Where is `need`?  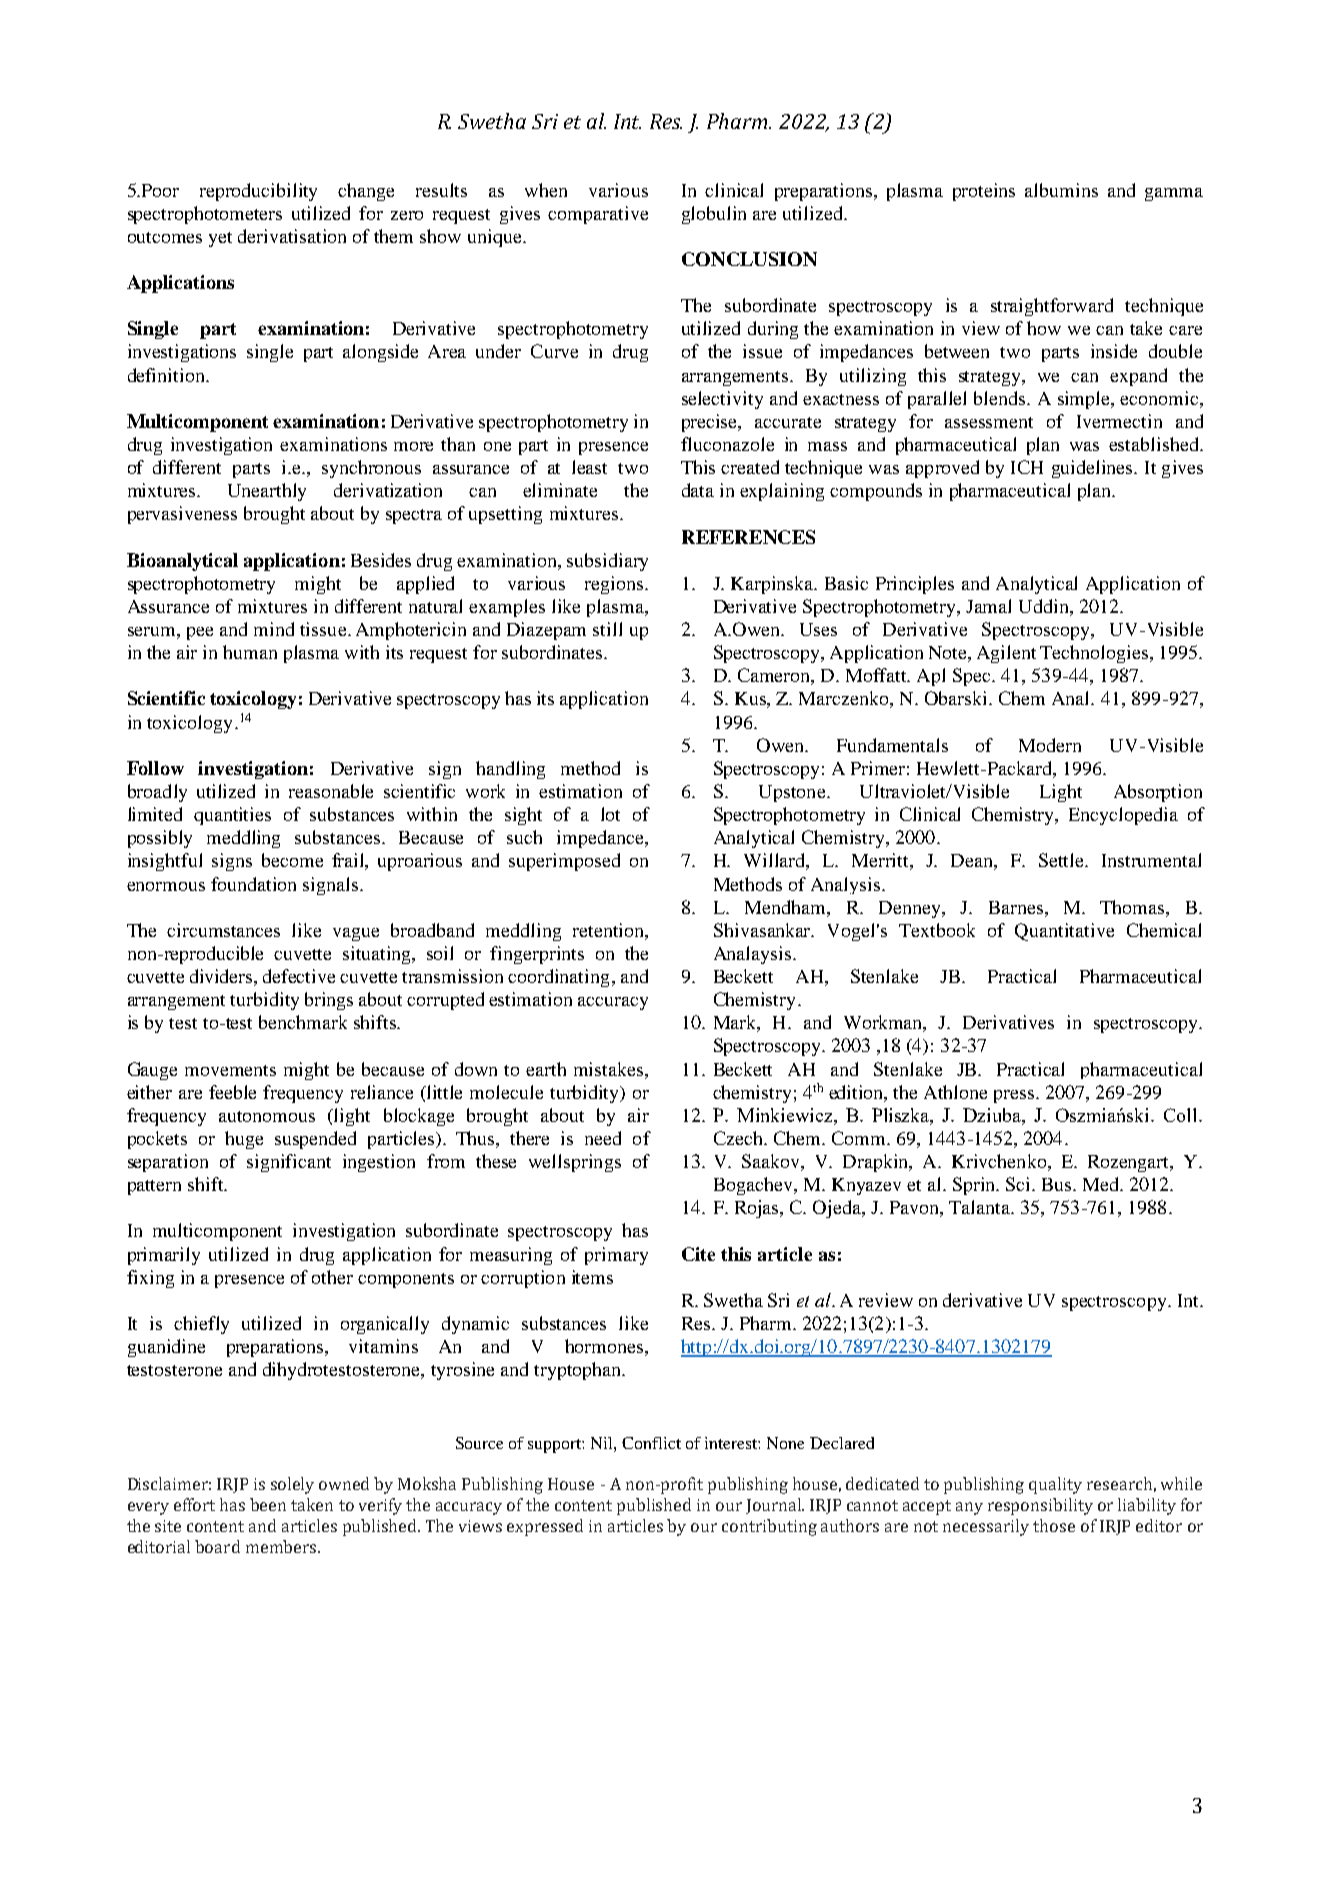 need is located at coordinates (603, 1138).
